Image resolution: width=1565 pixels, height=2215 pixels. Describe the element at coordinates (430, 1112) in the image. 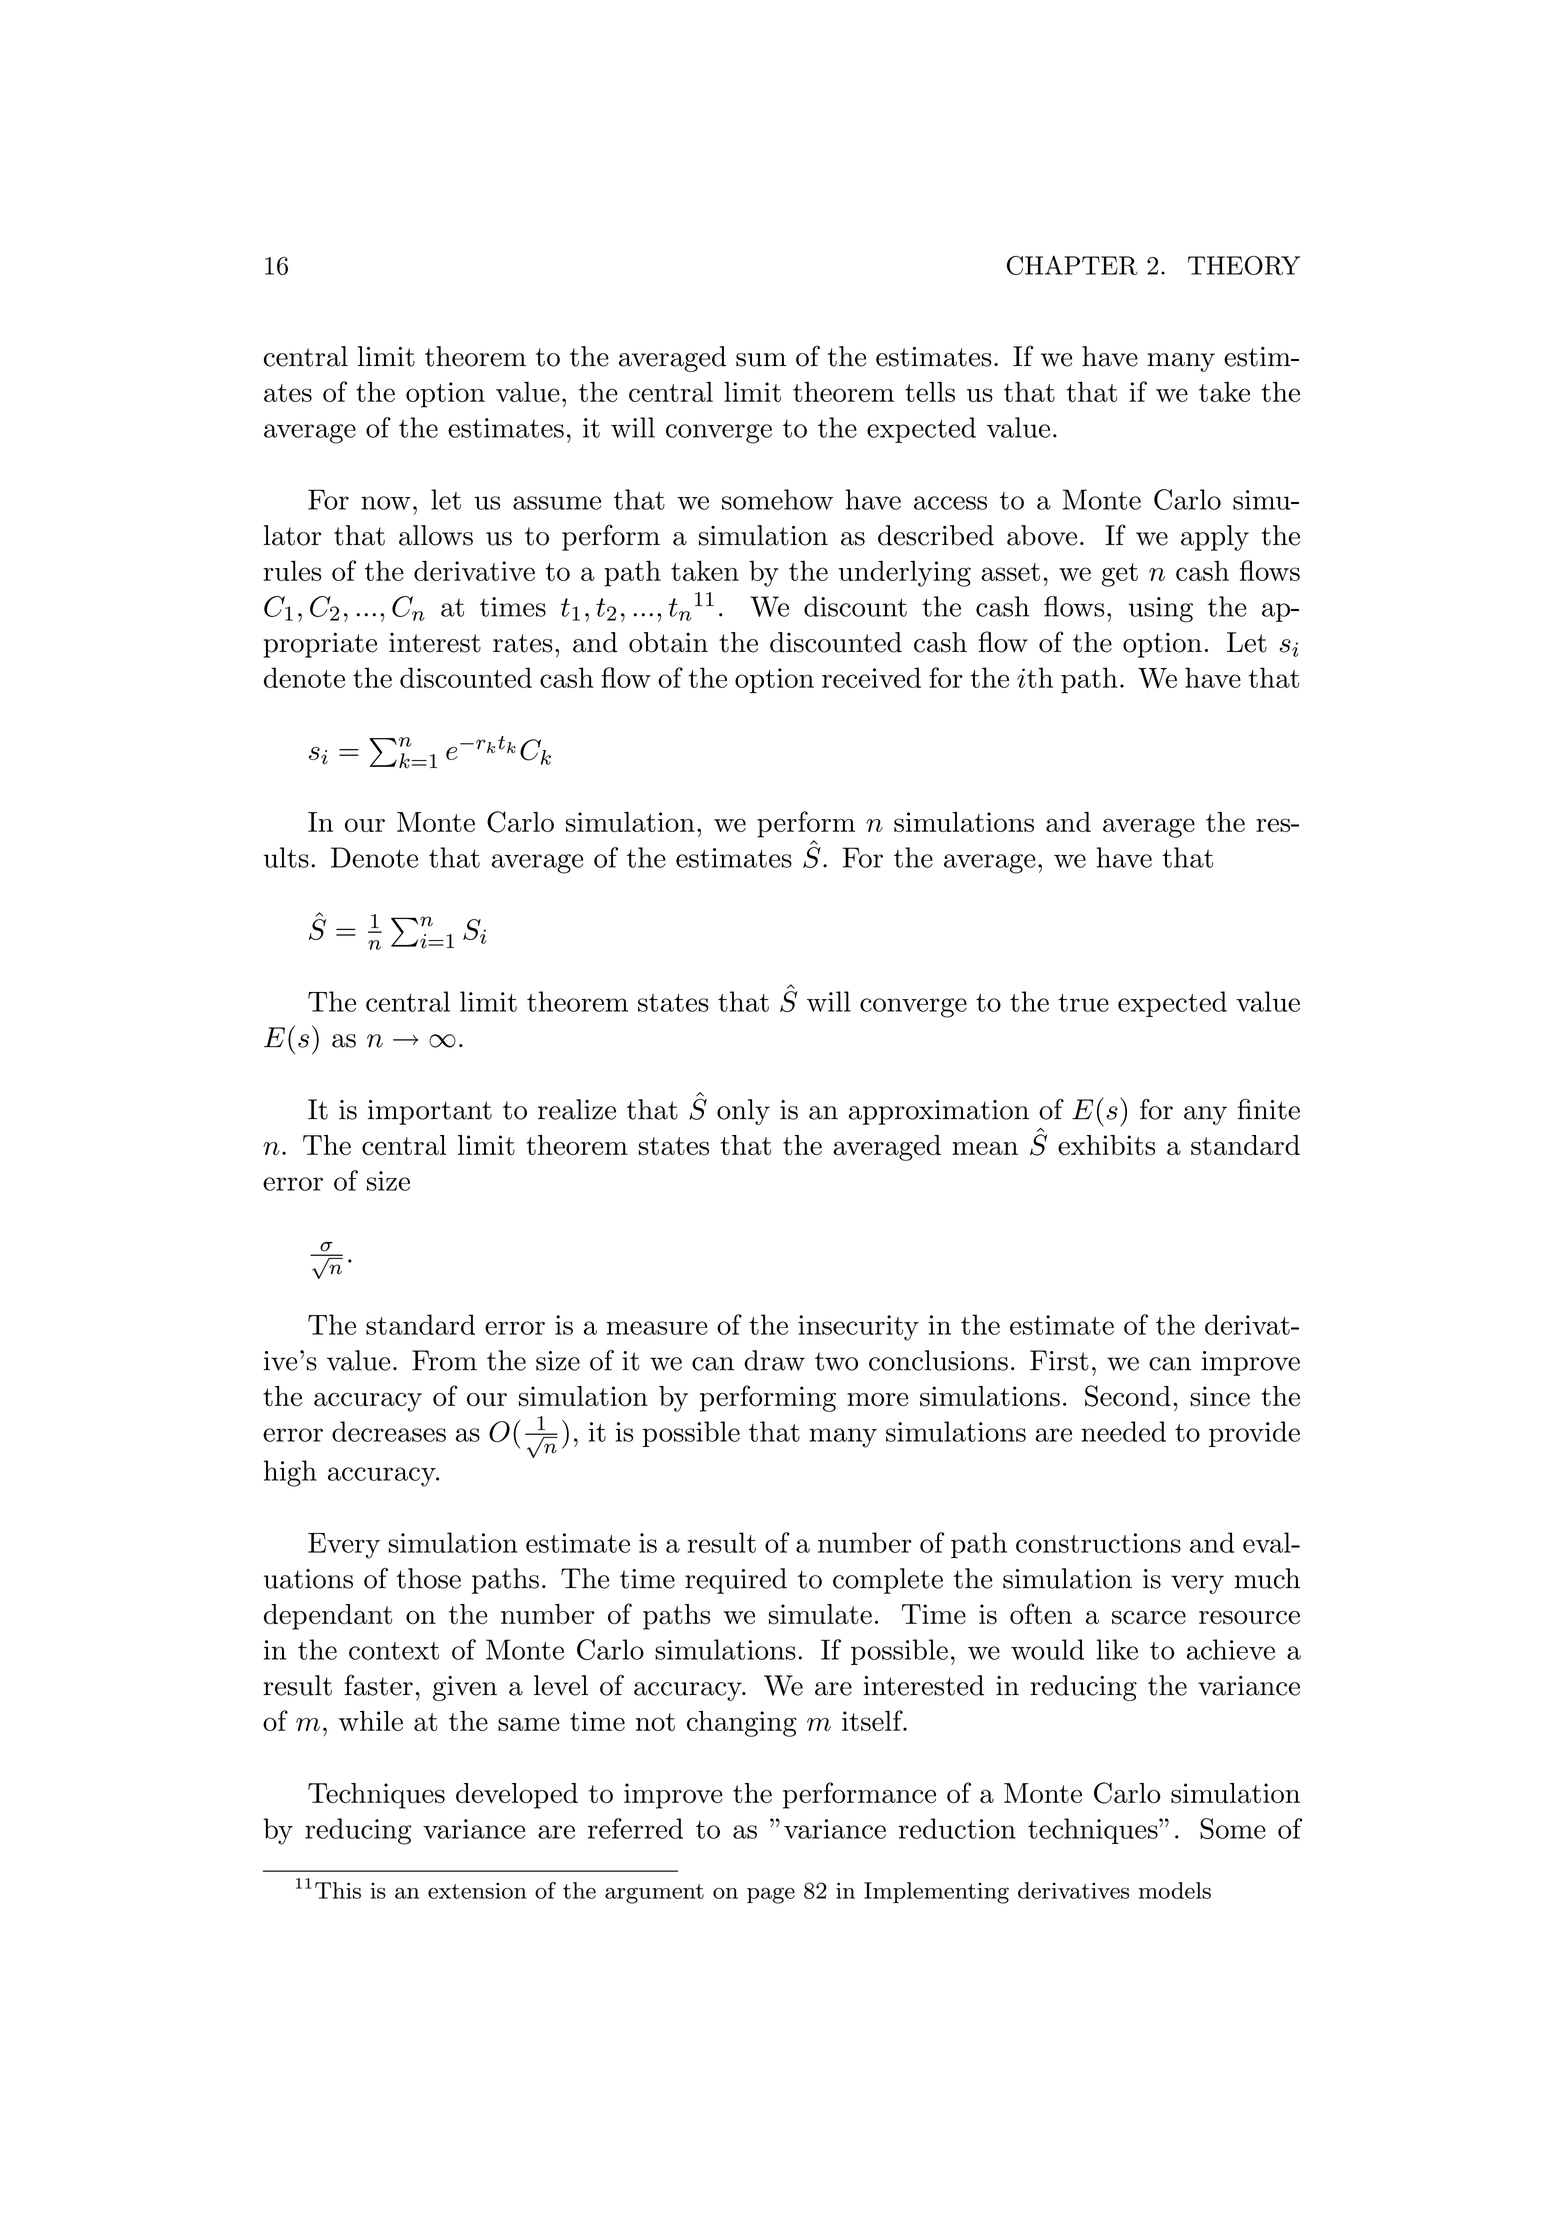

I see `important` at that location.
